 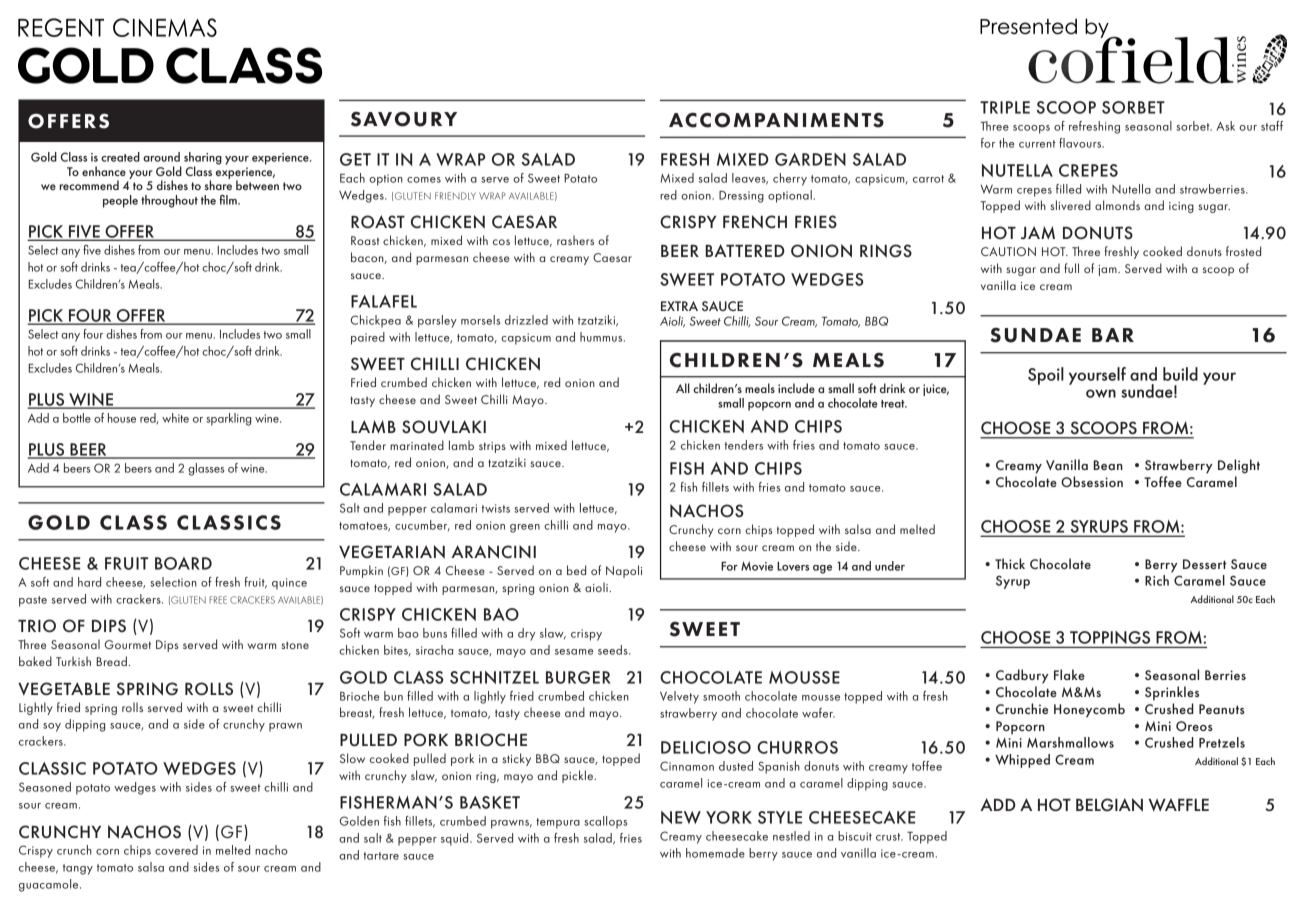 I want to click on around, so click(x=161, y=157).
